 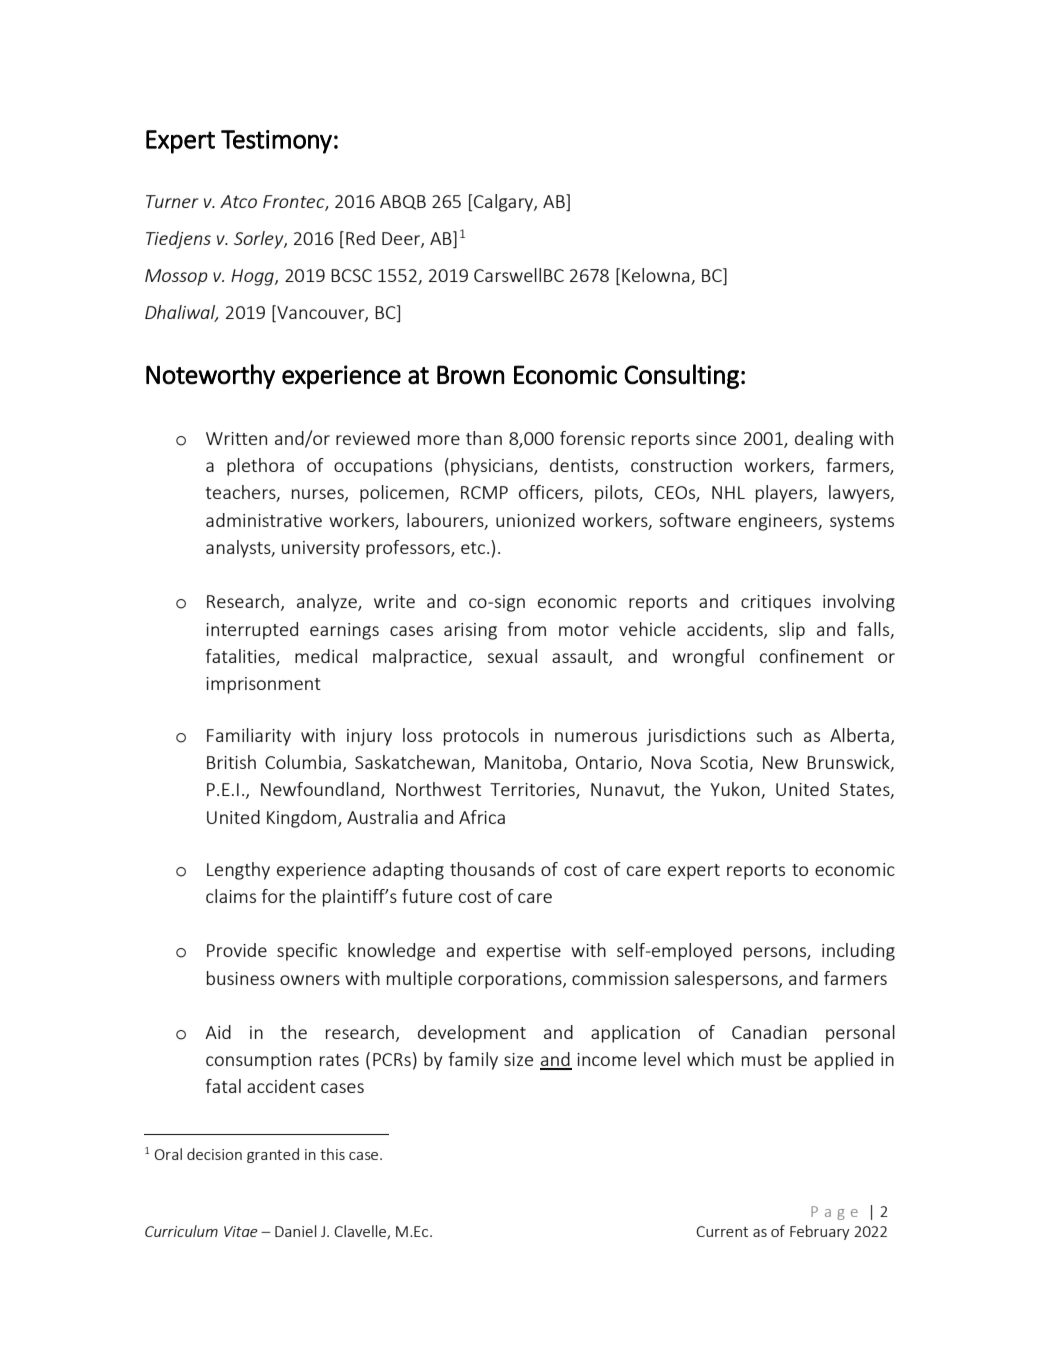 I want to click on Provide, so click(x=237, y=950).
